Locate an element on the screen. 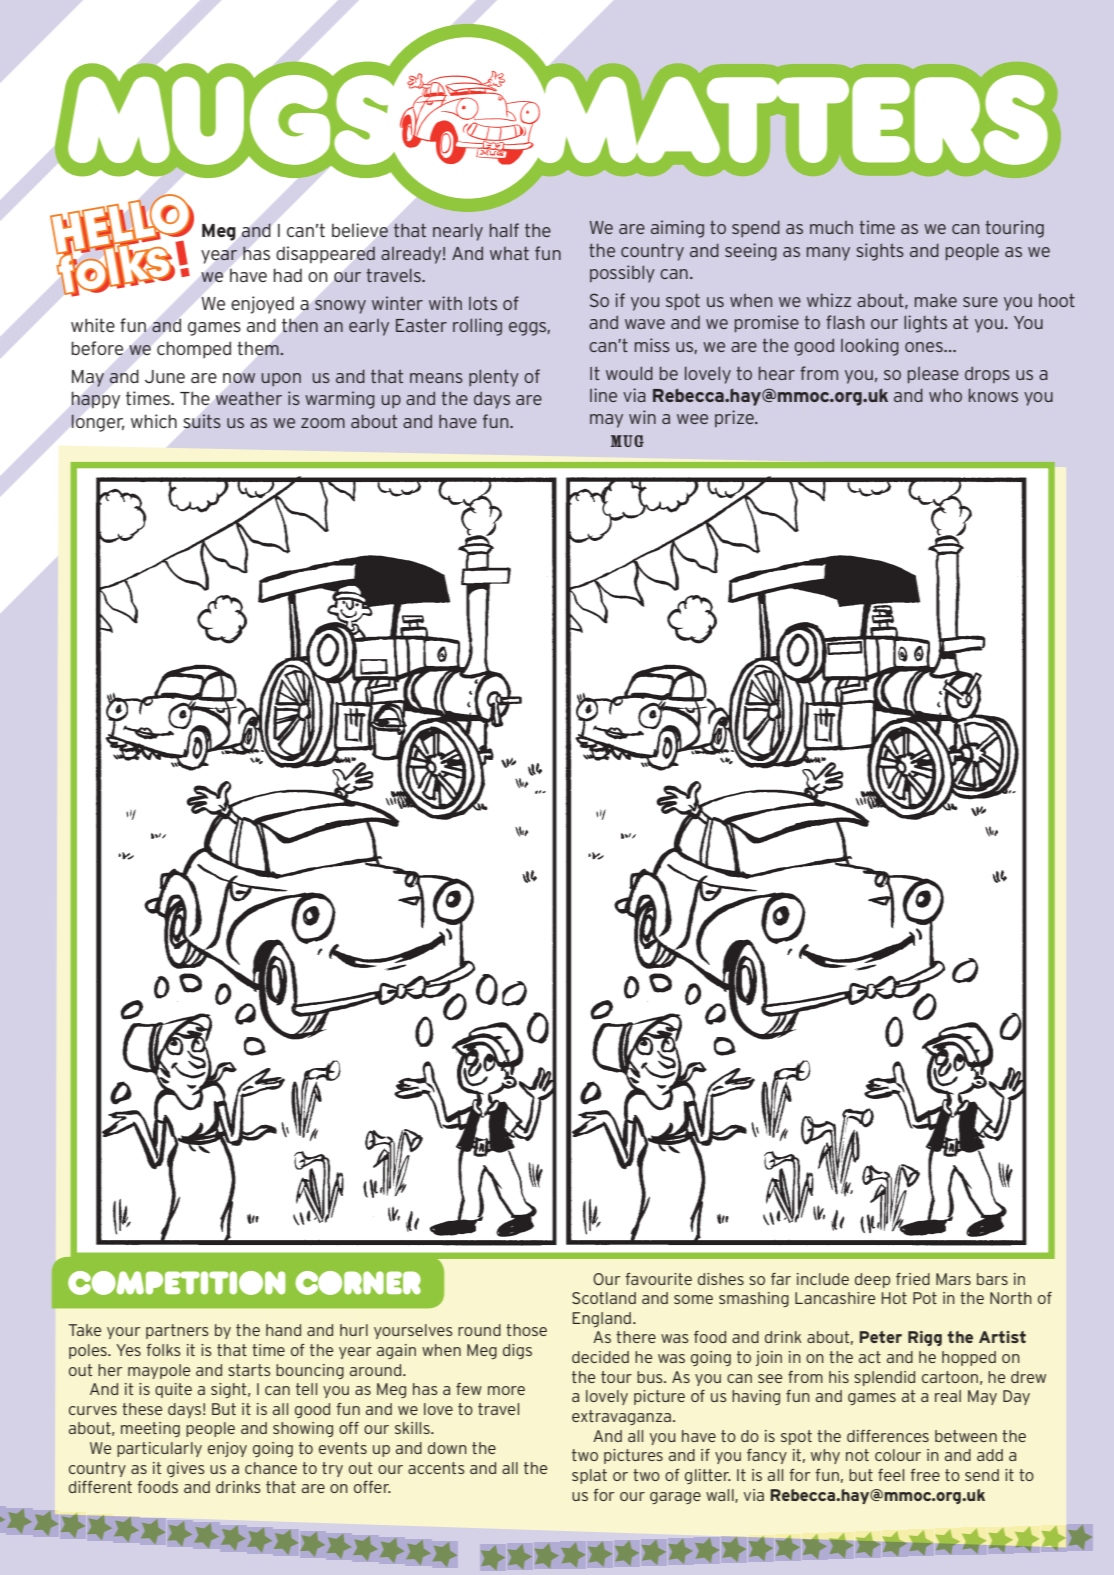 This screenshot has height=1575, width=1114. gives is located at coordinates (186, 1469).
